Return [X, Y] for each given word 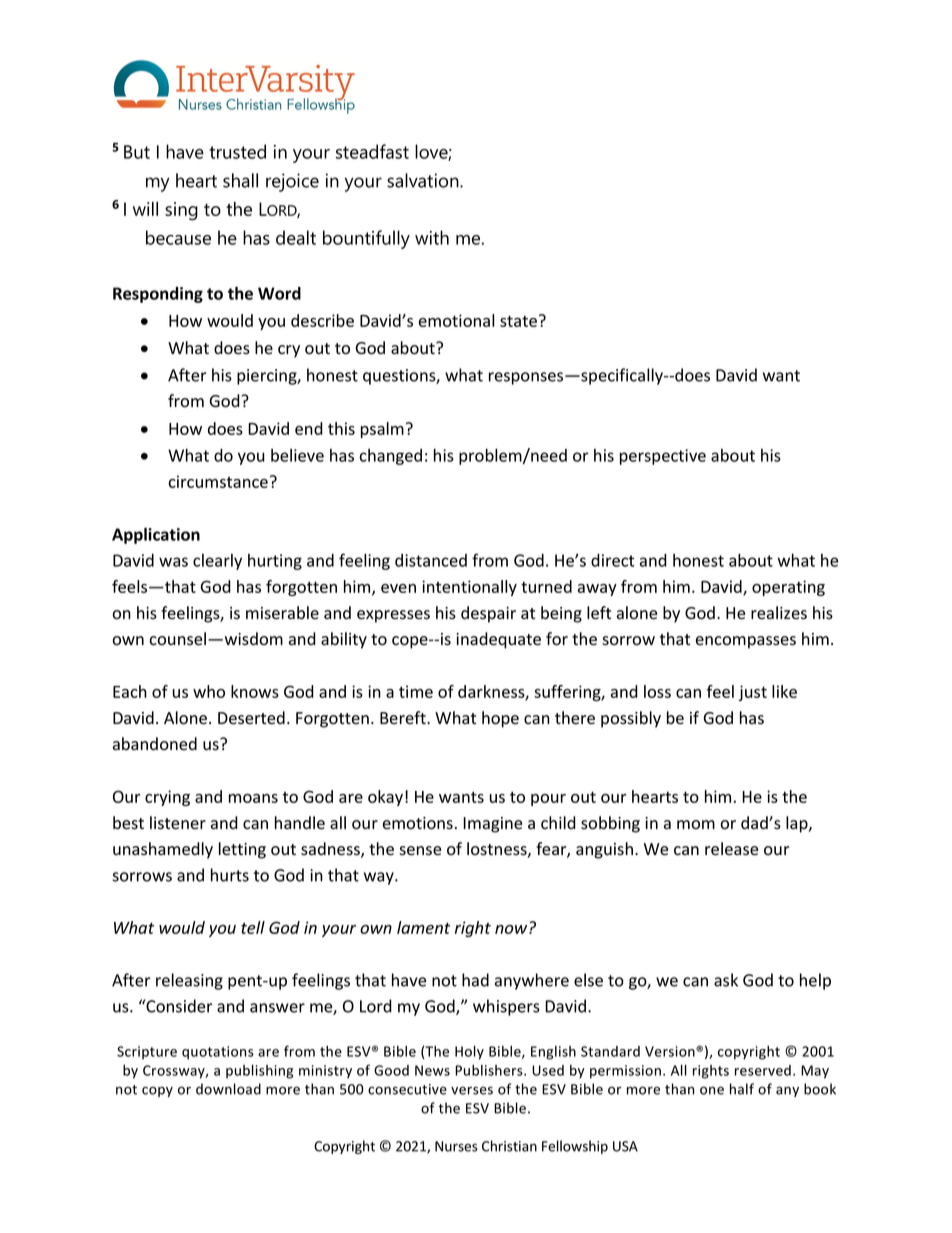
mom [696, 825]
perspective [663, 457]
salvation [424, 180]
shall [240, 180]
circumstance [218, 481]
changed [391, 457]
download [228, 1089]
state [518, 321]
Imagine [492, 825]
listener [178, 823]
